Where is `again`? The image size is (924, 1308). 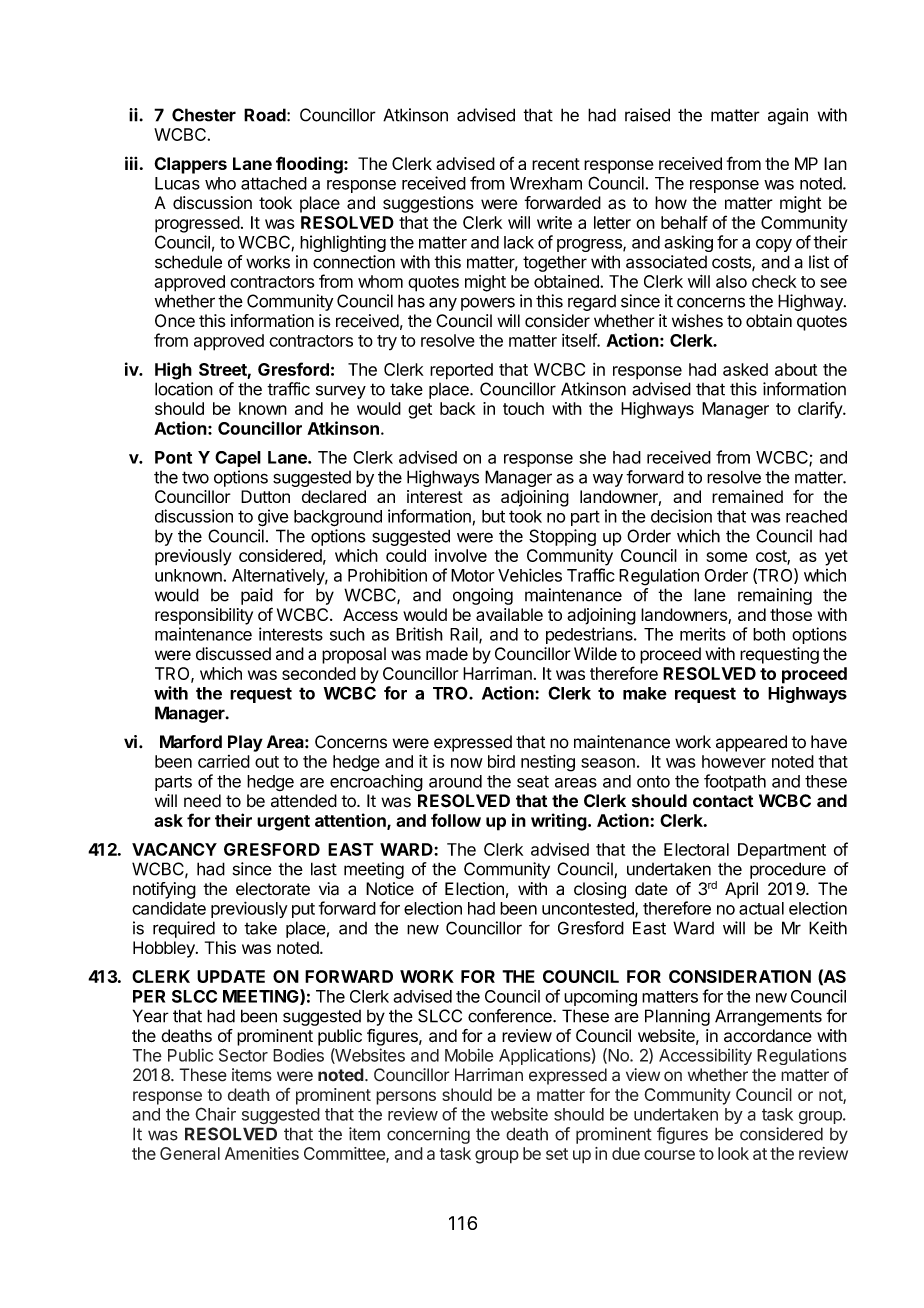 again is located at coordinates (788, 116).
